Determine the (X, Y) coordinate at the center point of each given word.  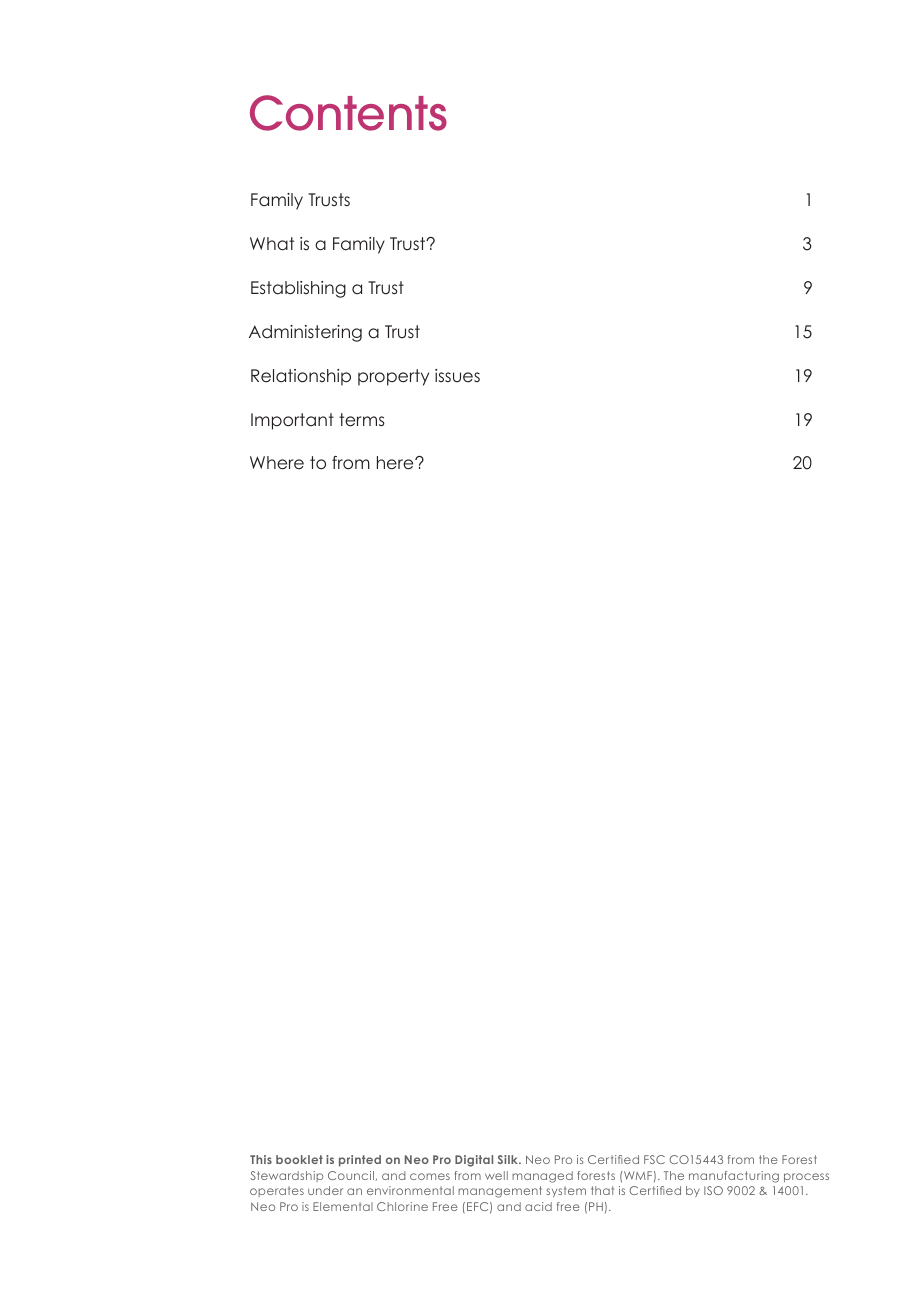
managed (542, 1177)
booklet (299, 1159)
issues (457, 375)
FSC (654, 1159)
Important (292, 421)
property (393, 377)
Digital (474, 1161)
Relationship (301, 377)
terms (362, 420)
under (325, 1190)
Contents (348, 113)
